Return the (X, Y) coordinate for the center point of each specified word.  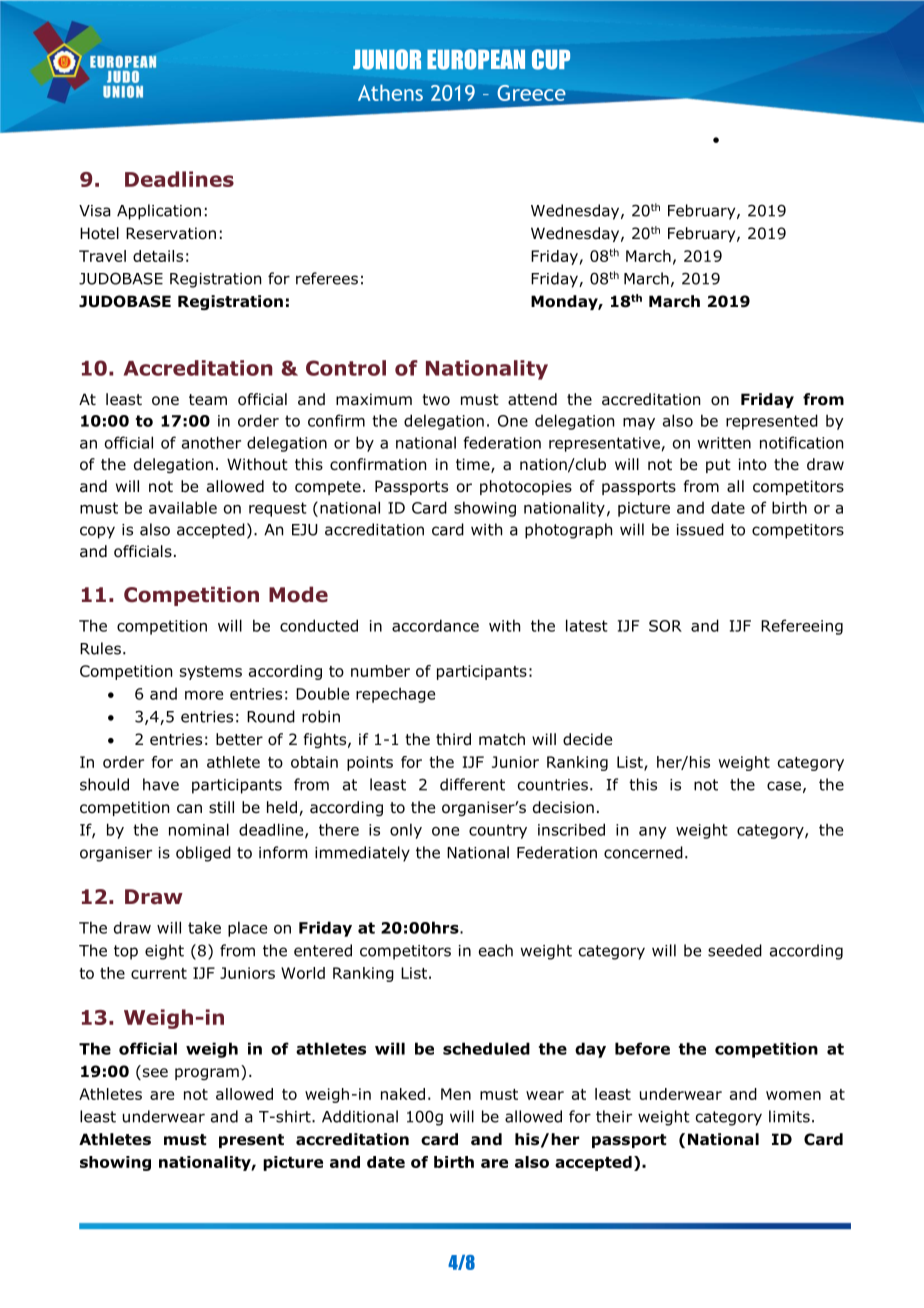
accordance (435, 625)
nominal (199, 829)
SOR (665, 626)
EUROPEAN (476, 59)
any (653, 833)
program (207, 1074)
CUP (551, 59)
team (208, 400)
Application (159, 212)
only (406, 831)
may (639, 424)
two (436, 400)
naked (403, 1094)
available (183, 507)
